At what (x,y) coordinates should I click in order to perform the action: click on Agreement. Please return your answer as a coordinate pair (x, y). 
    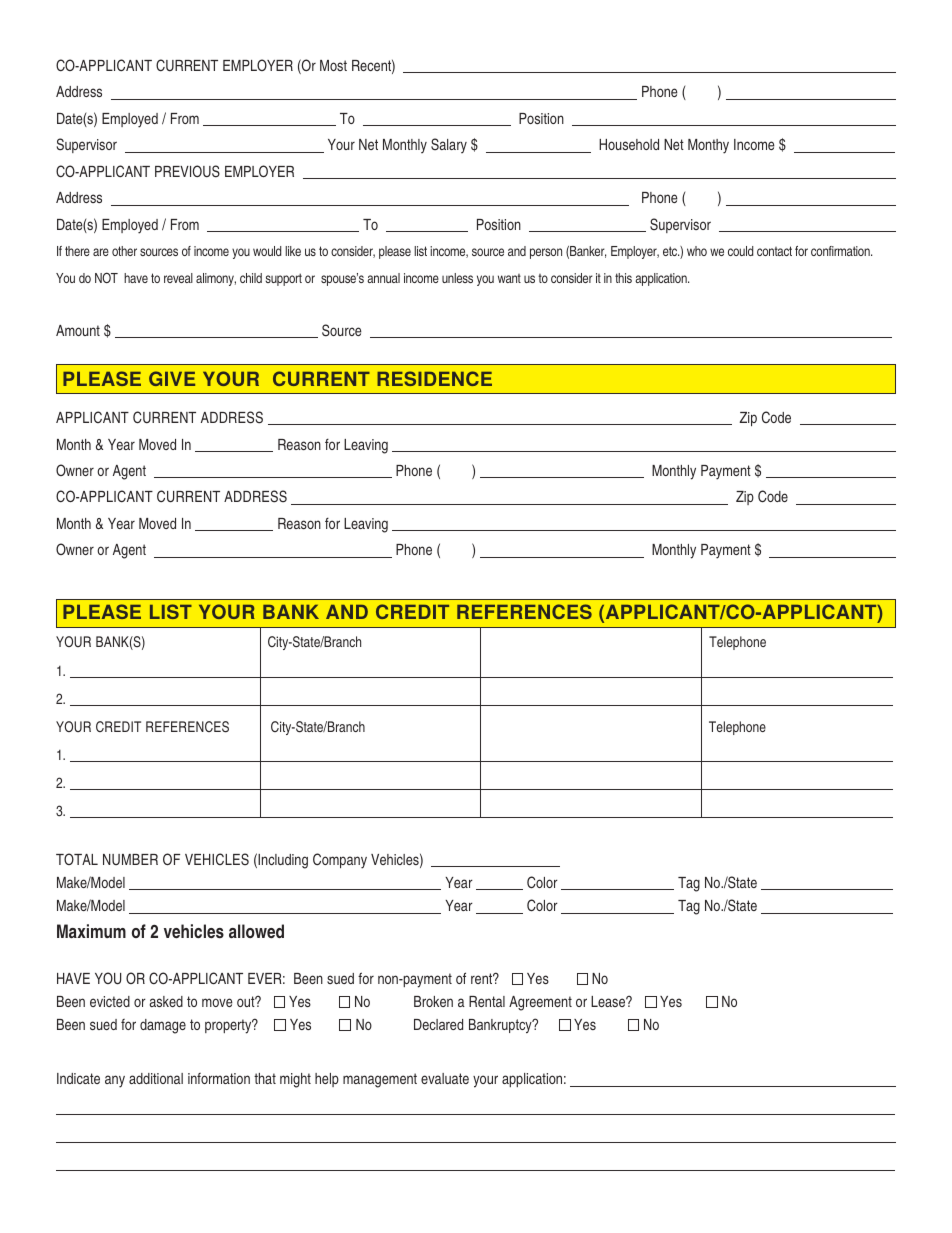
    Looking at the image, I should click on (540, 1003).
